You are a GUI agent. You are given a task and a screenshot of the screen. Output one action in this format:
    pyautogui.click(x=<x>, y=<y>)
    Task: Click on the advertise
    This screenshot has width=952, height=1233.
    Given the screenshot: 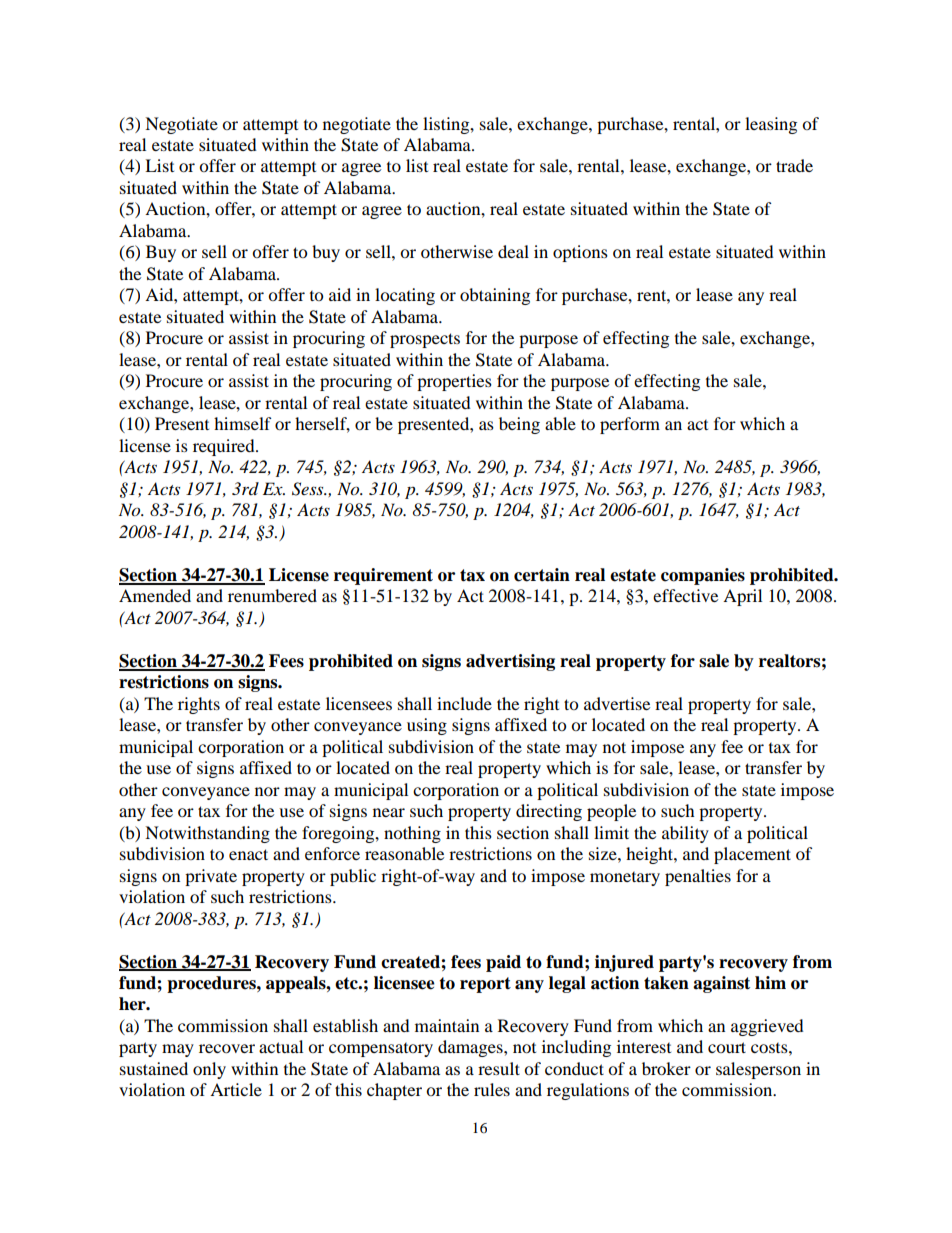 What is the action you would take?
    pyautogui.click(x=617, y=703)
